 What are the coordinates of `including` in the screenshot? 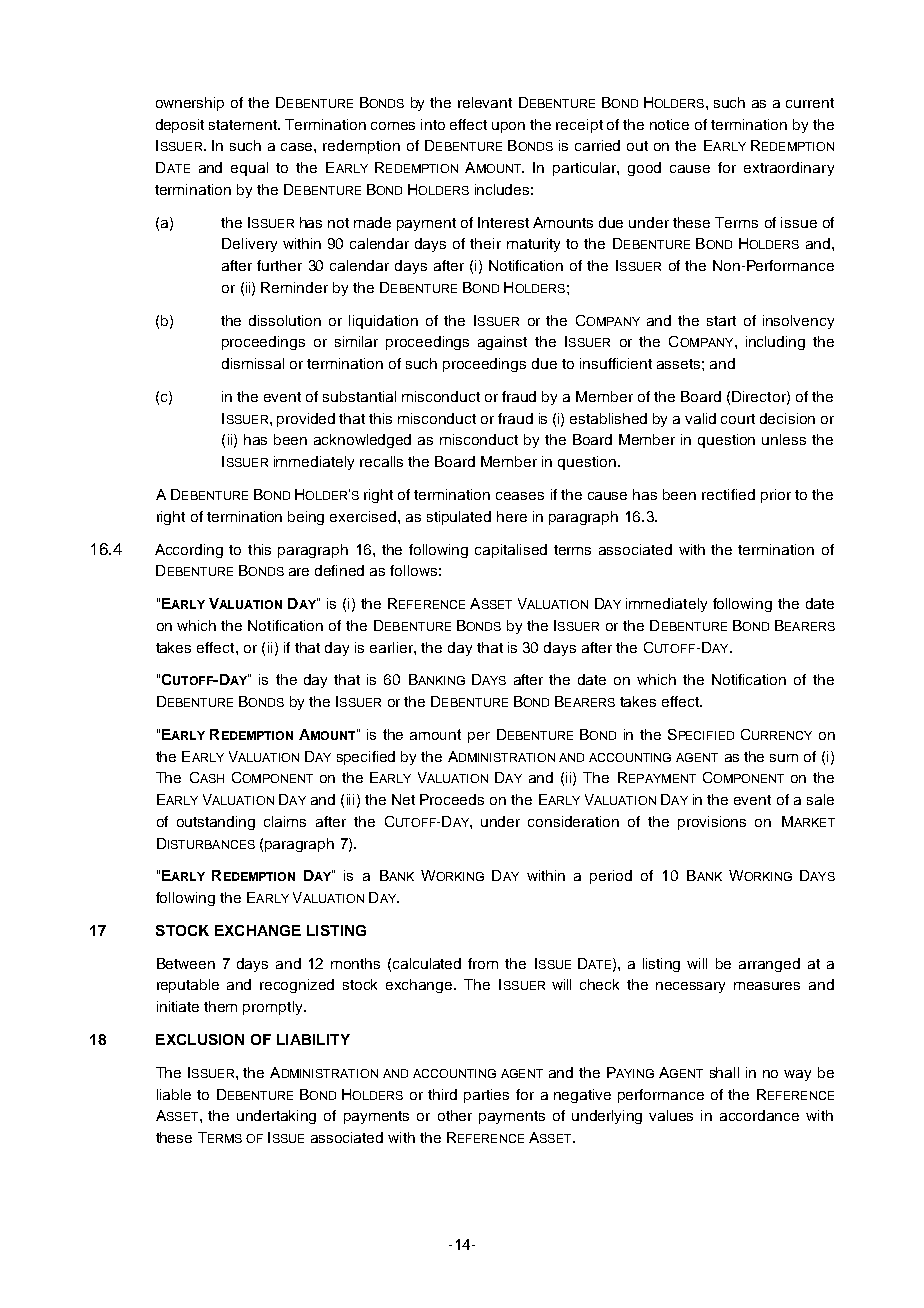 It's located at (775, 343).
